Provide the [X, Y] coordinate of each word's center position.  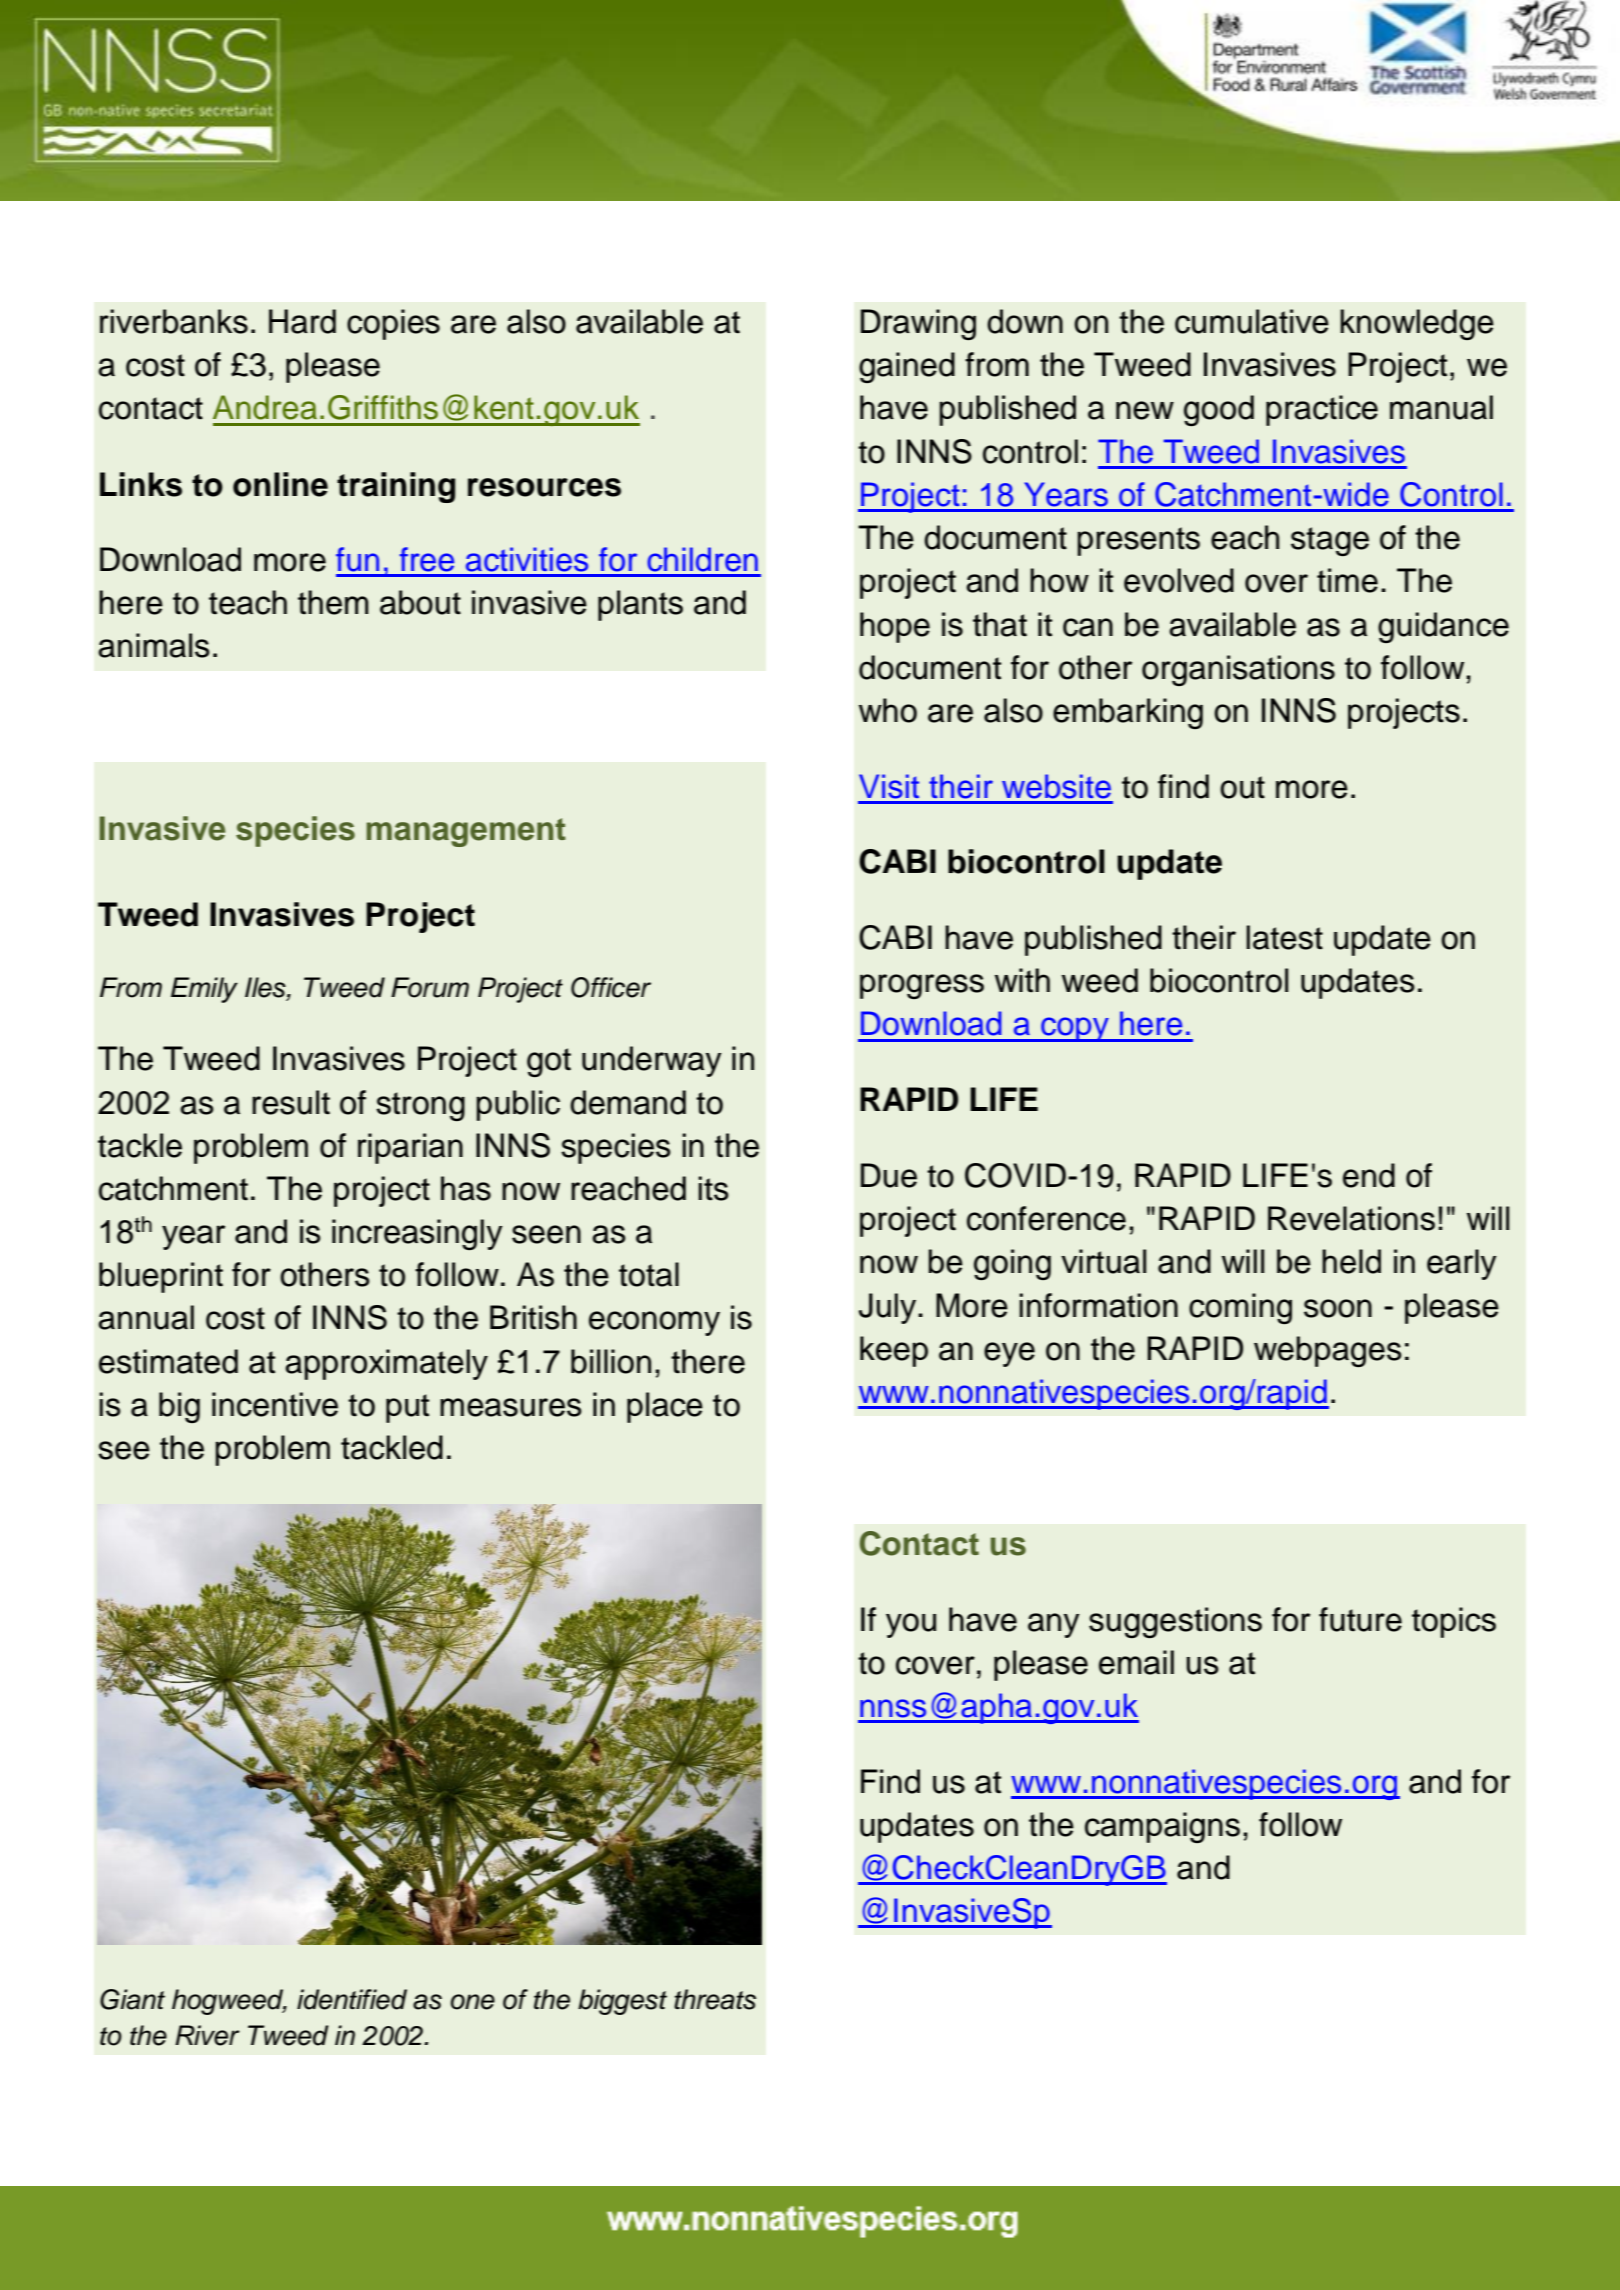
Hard [302, 321]
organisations [1238, 670]
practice [1322, 410]
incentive [275, 1404]
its [713, 1188]
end [1369, 1175]
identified [352, 1999]
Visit [889, 786]
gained [907, 367]
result [291, 1102]
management [466, 832]
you [911, 1625]
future [1360, 1619]
